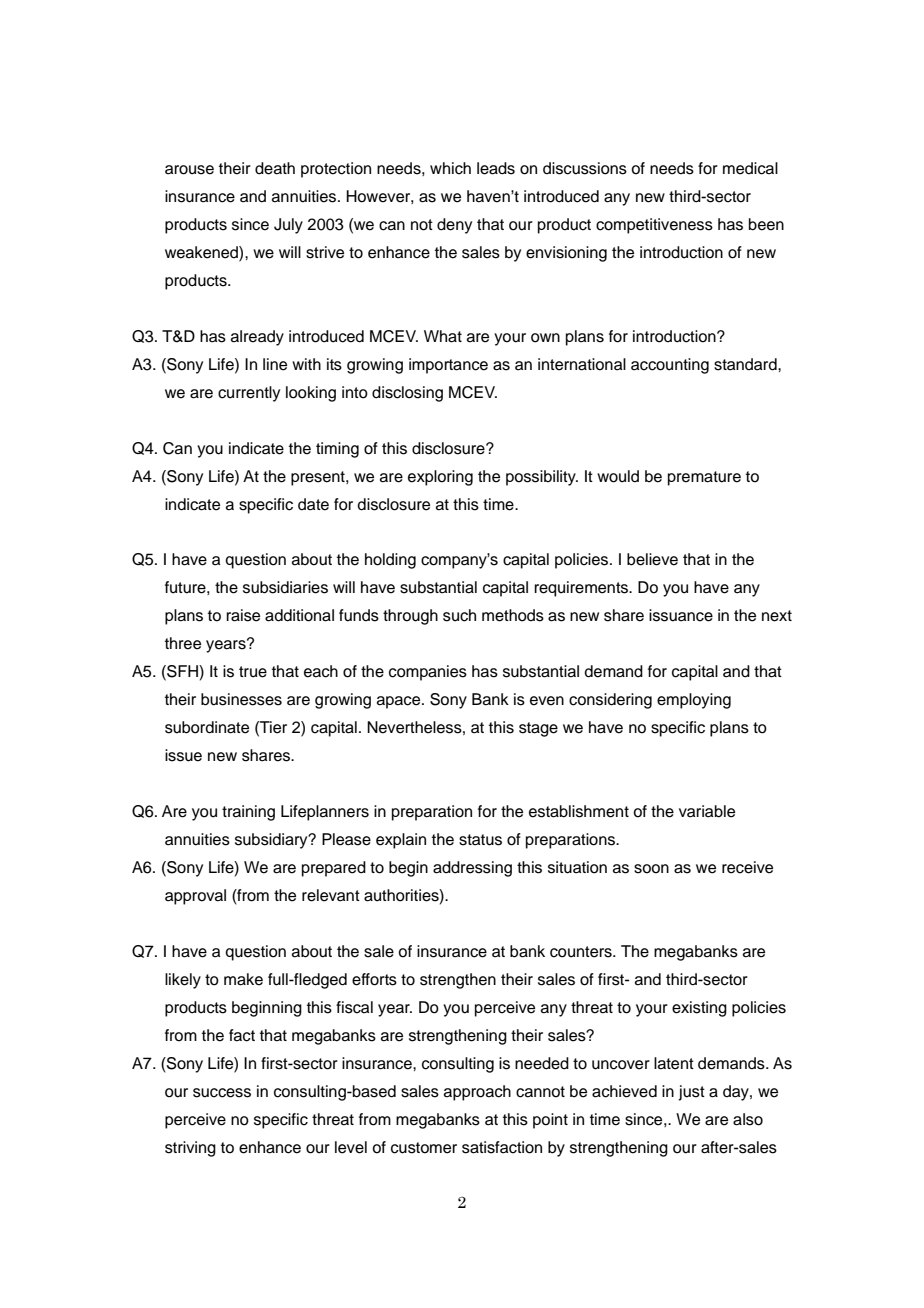  What do you see at coordinates (750, 168) in the screenshot?
I see `medical` at bounding box center [750, 168].
